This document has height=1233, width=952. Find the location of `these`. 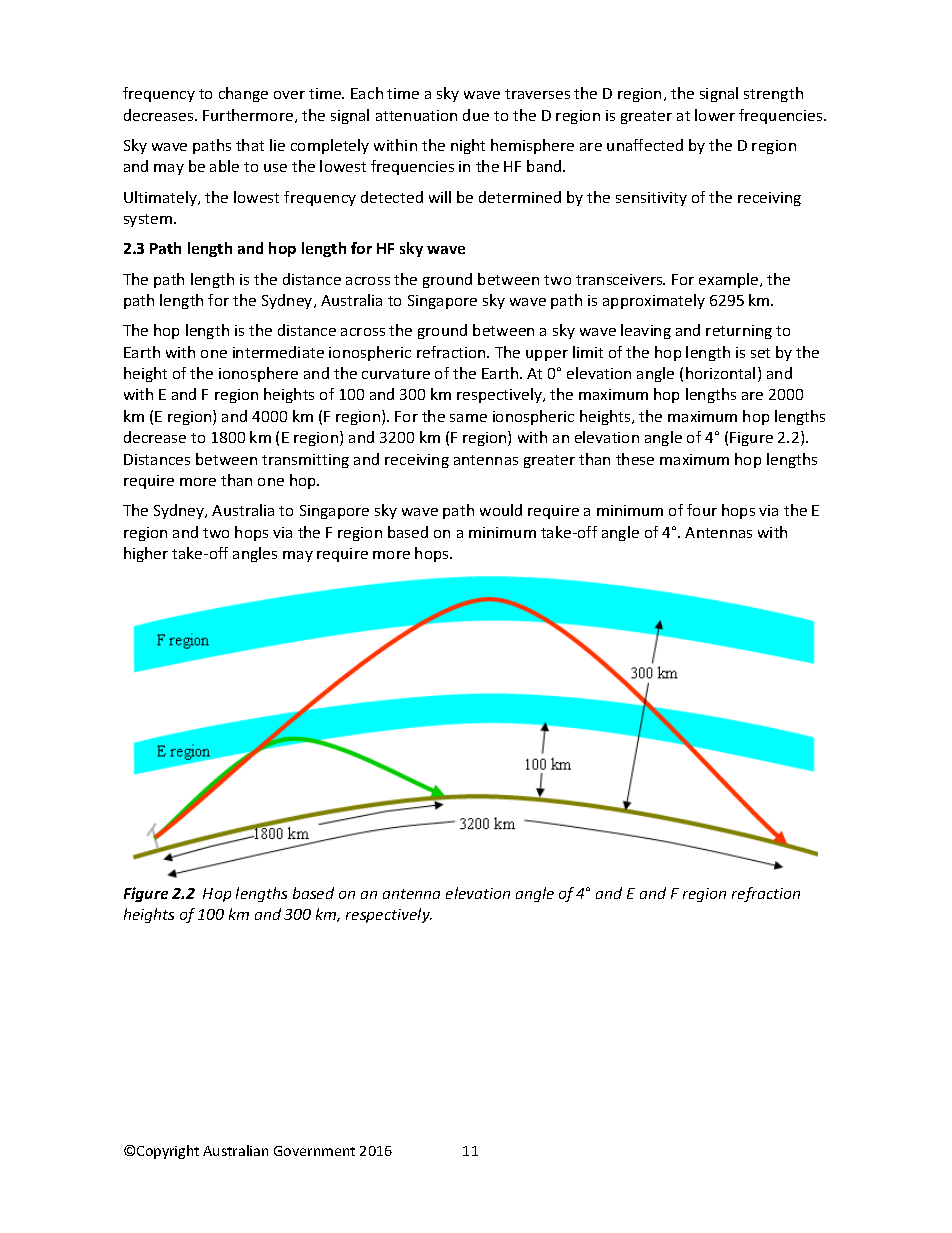

these is located at coordinates (635, 459).
